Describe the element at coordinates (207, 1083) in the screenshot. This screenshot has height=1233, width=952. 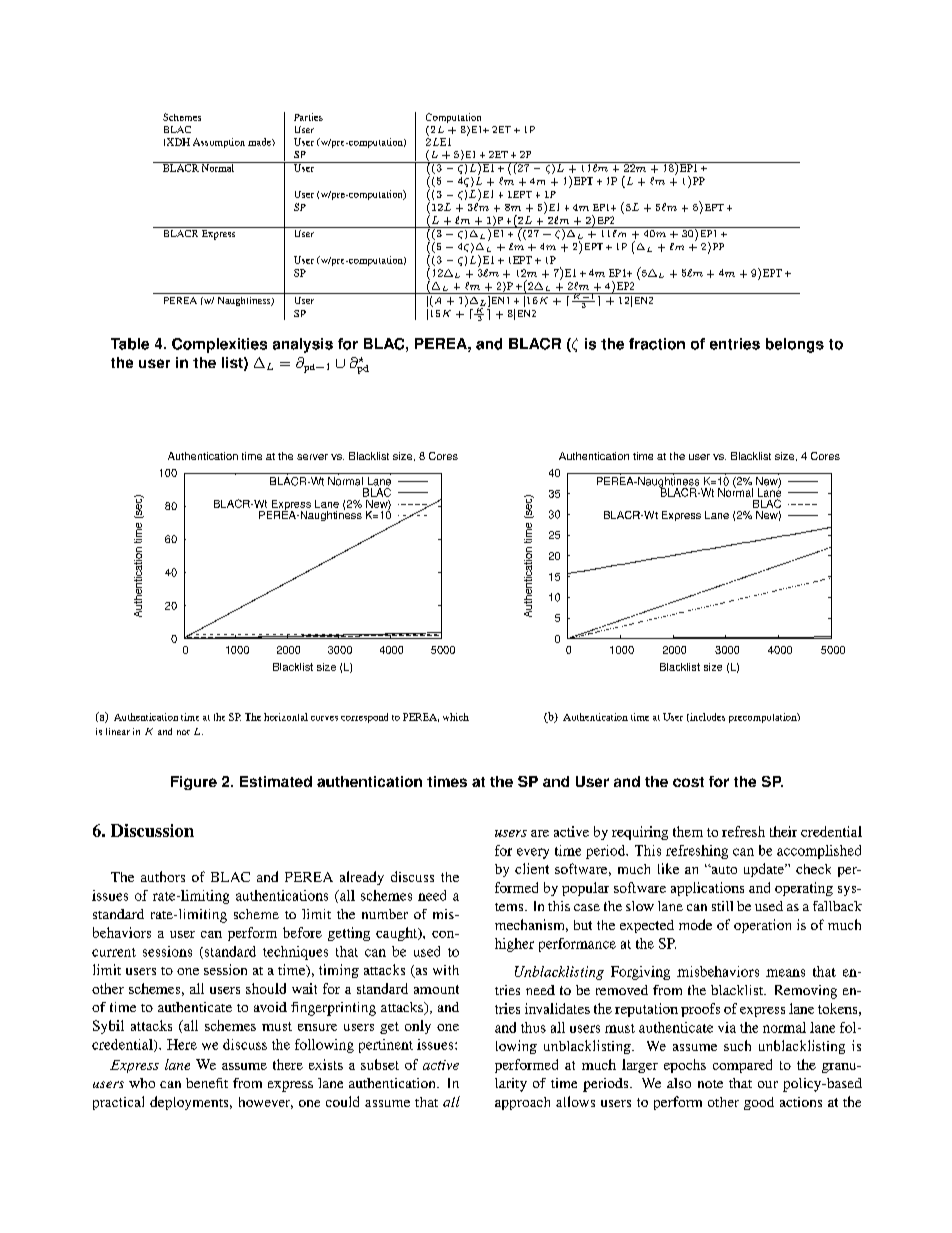
I see `benefit` at that location.
